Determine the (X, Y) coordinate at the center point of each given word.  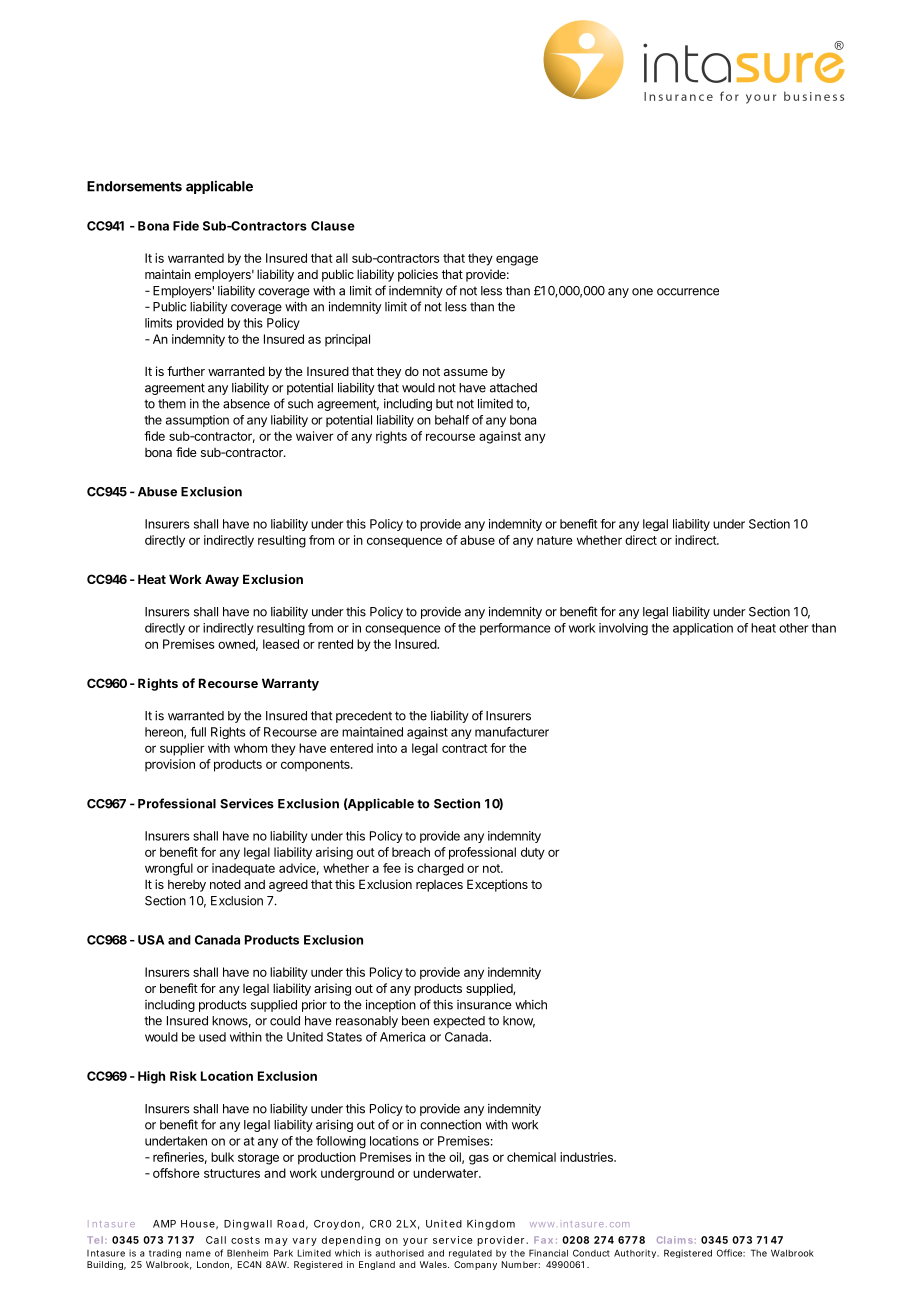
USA (151, 940)
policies (418, 275)
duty (533, 853)
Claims (675, 1240)
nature (554, 540)
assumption (197, 421)
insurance (484, 1005)
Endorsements (134, 186)
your (415, 1242)
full (198, 732)
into (387, 748)
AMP (164, 1224)
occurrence (688, 292)
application (703, 629)
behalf (452, 420)
